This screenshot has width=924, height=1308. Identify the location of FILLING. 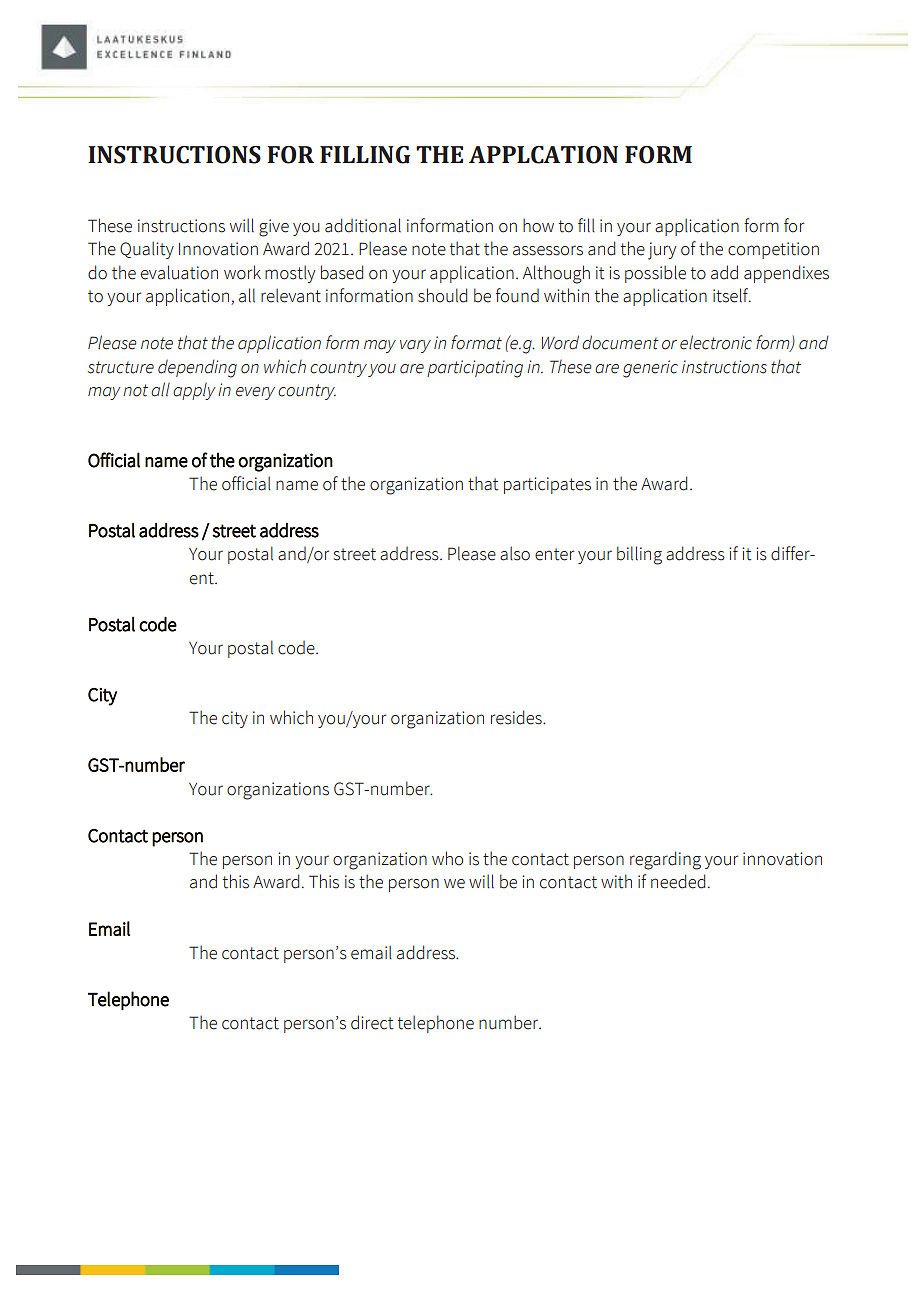
(365, 155).
